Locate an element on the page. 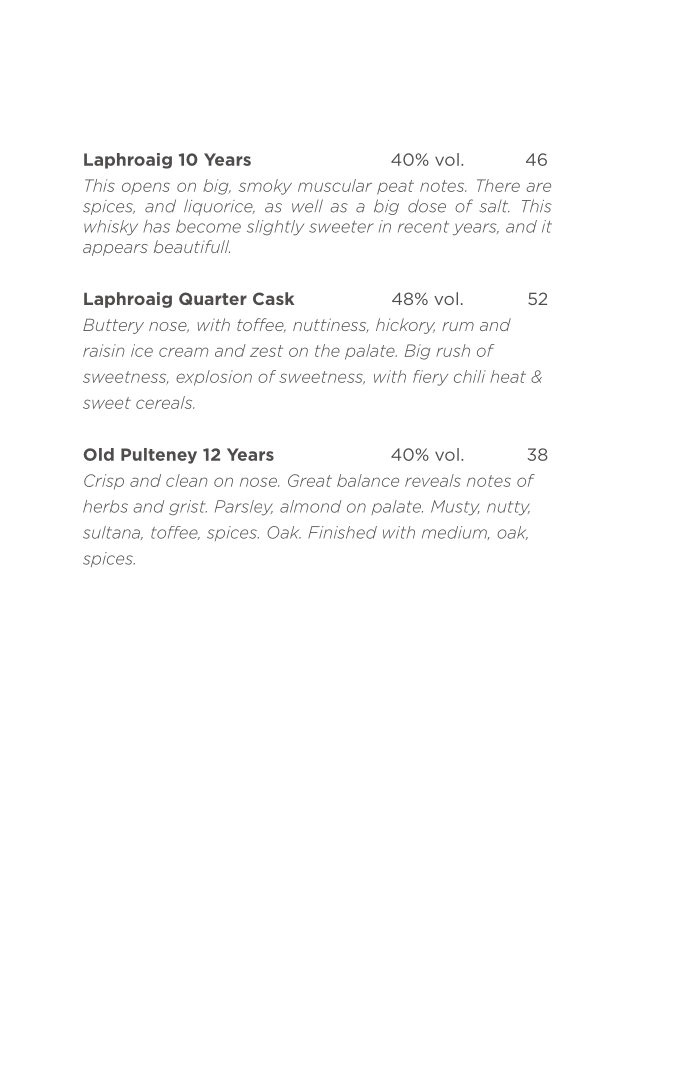 The image size is (690, 1076). Old is located at coordinates (98, 454).
